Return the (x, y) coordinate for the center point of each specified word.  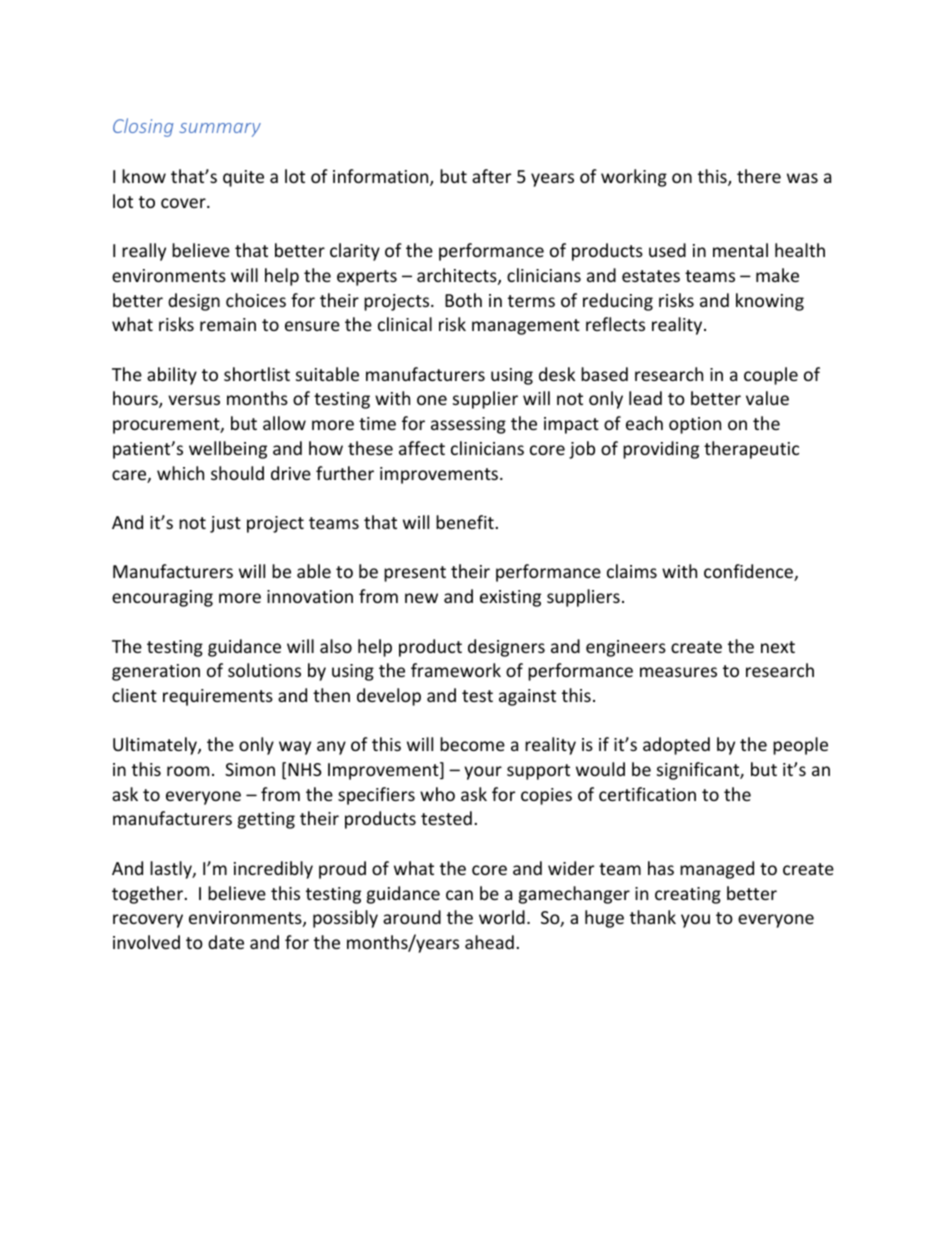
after (491, 176)
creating (688, 895)
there (759, 176)
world (502, 917)
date (226, 942)
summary (220, 130)
